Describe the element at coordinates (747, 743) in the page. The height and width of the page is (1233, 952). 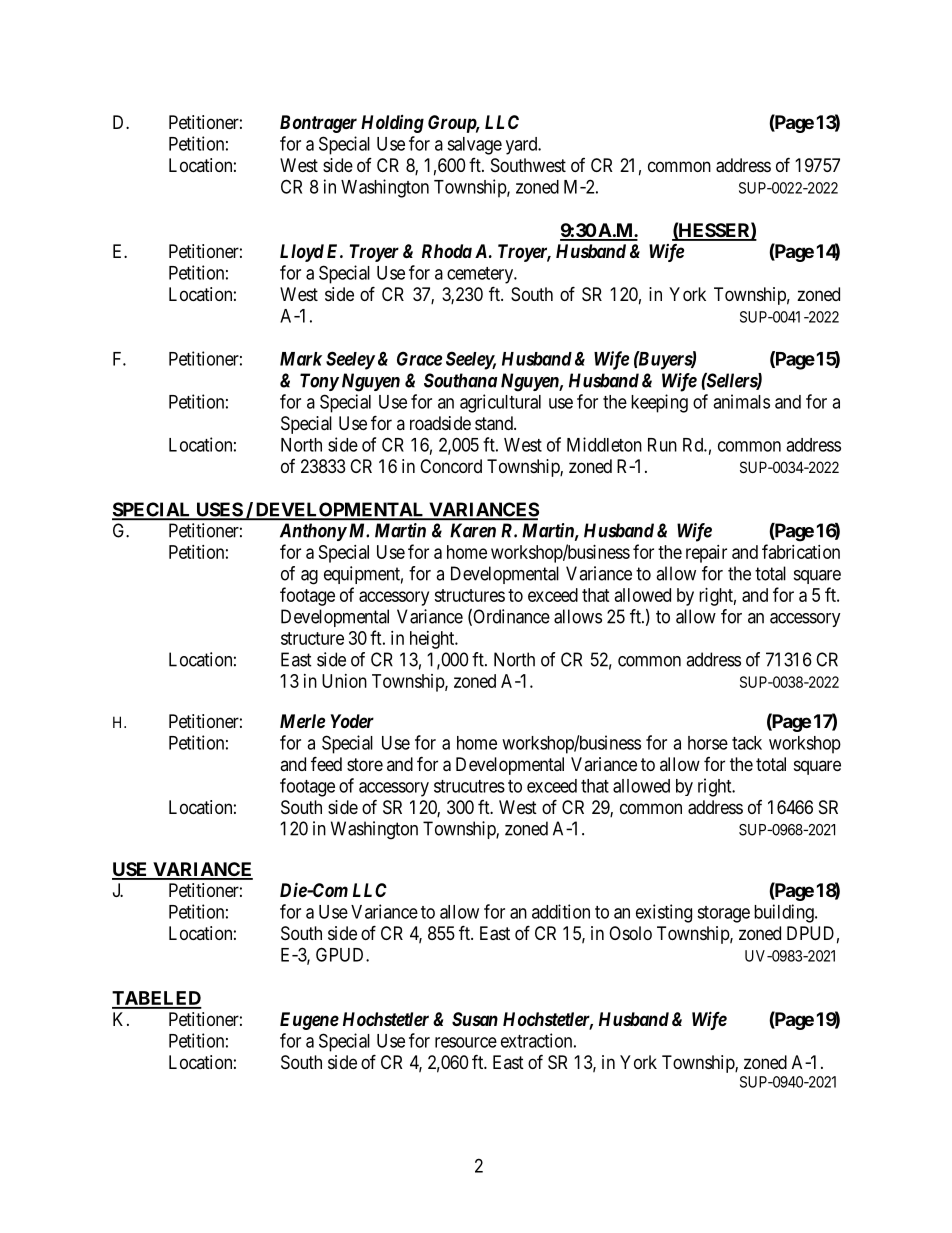
I see `tack` at that location.
